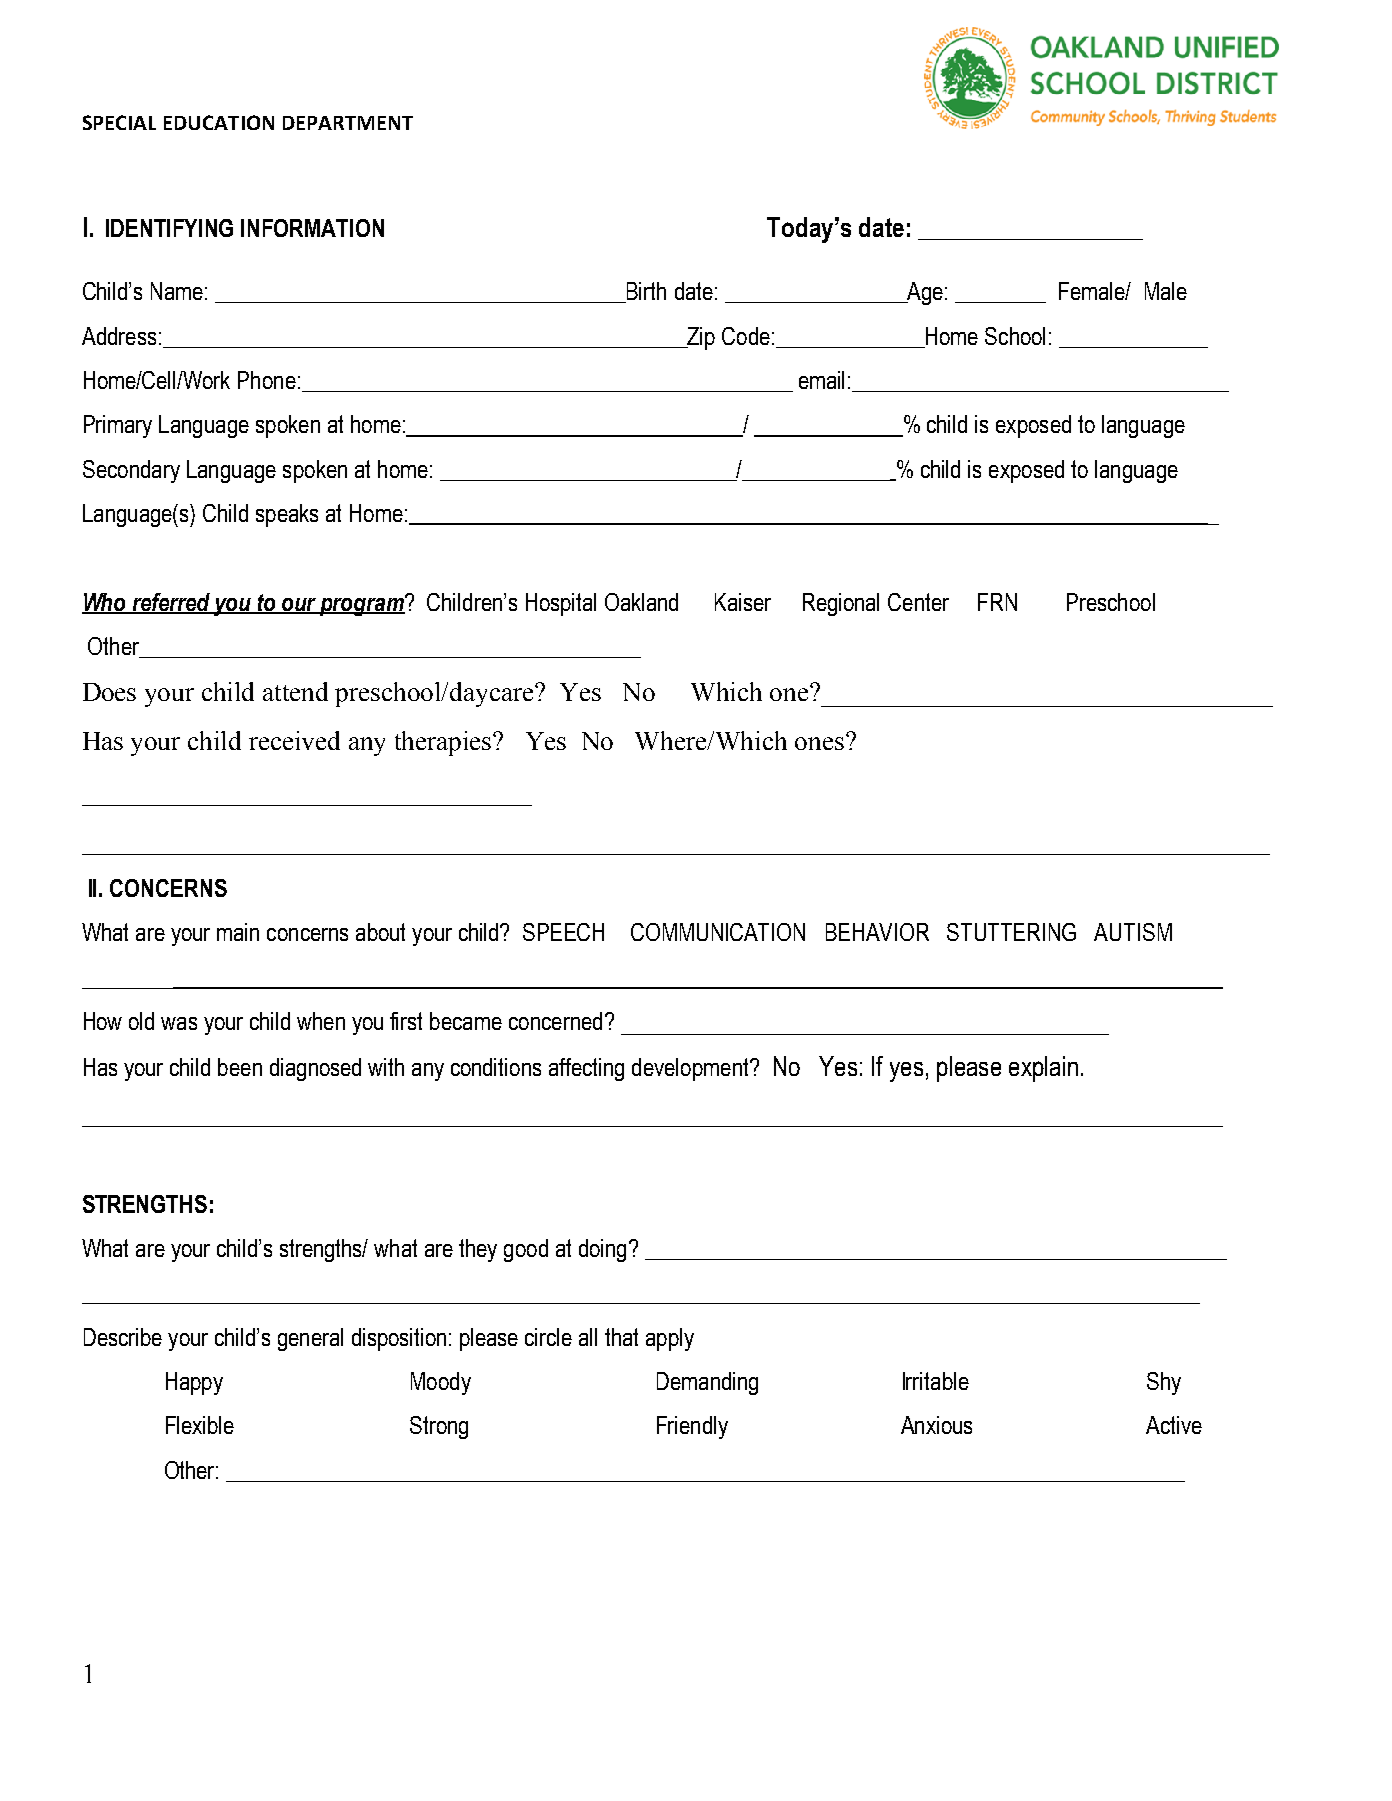 This image has width=1392, height=1801. Describe the element at coordinates (918, 602) in the image. I see `Center` at that location.
